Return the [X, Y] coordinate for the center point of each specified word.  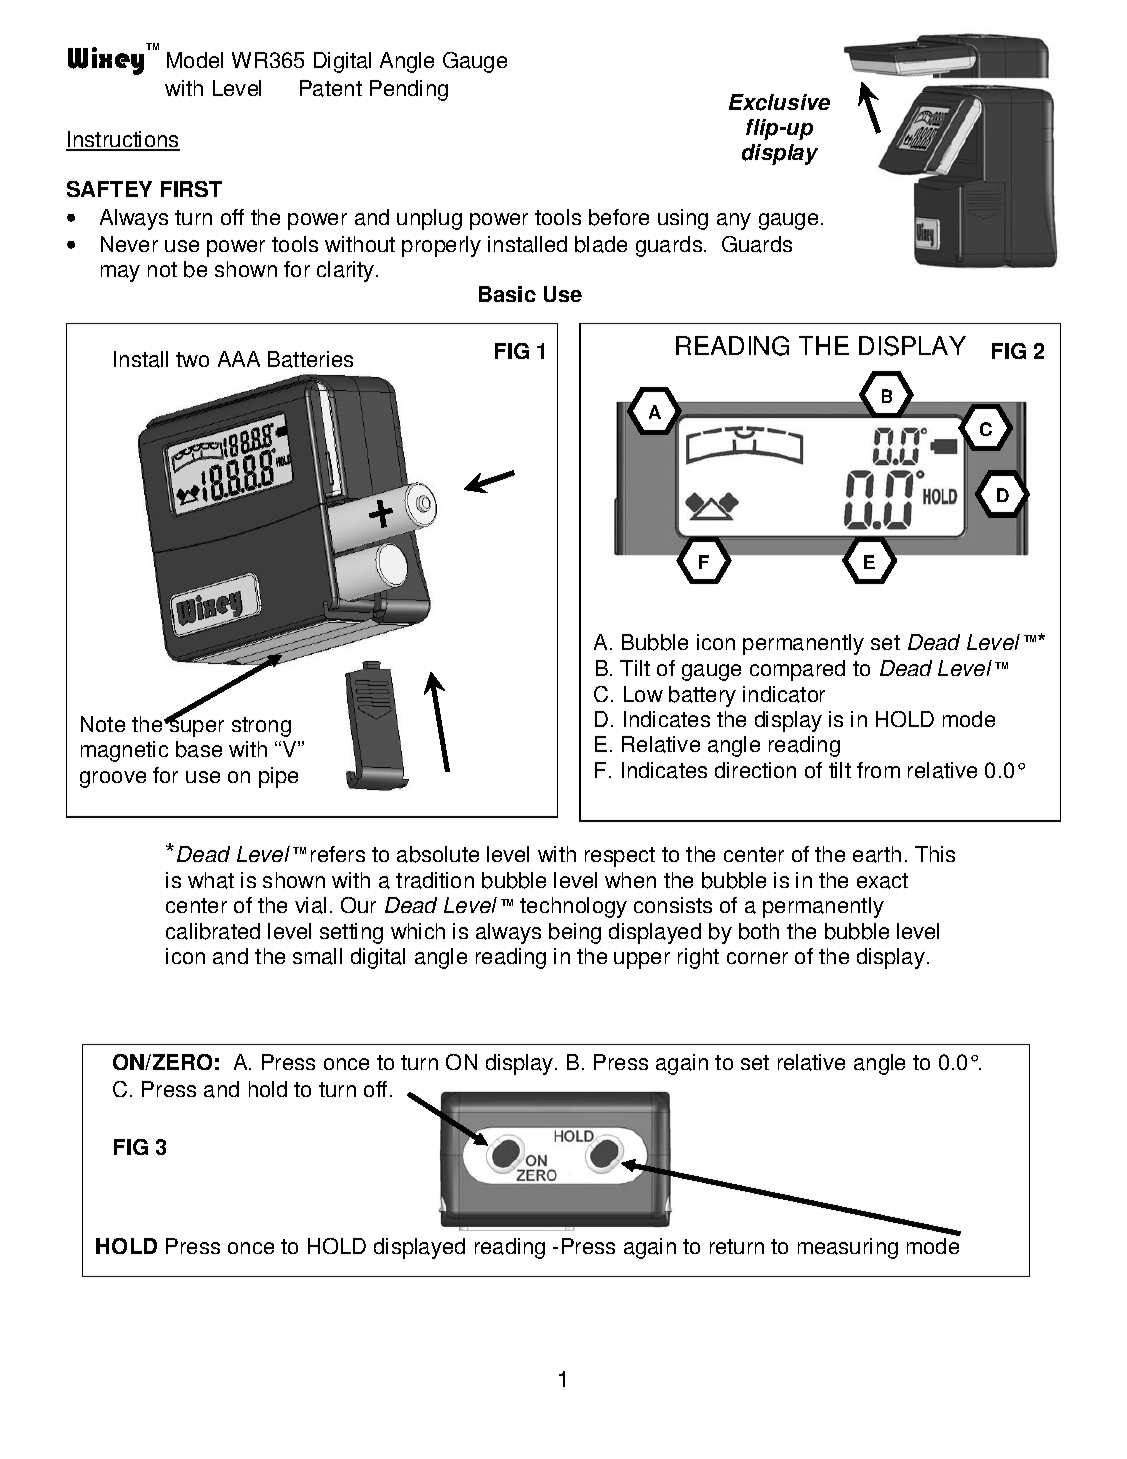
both [759, 931]
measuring [848, 1248]
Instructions [123, 140]
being [575, 933]
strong [261, 727]
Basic [507, 294]
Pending [409, 90]
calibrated [213, 931]
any [734, 221]
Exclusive [779, 102]
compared [797, 670]
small [317, 956]
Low [643, 694]
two [192, 359]
